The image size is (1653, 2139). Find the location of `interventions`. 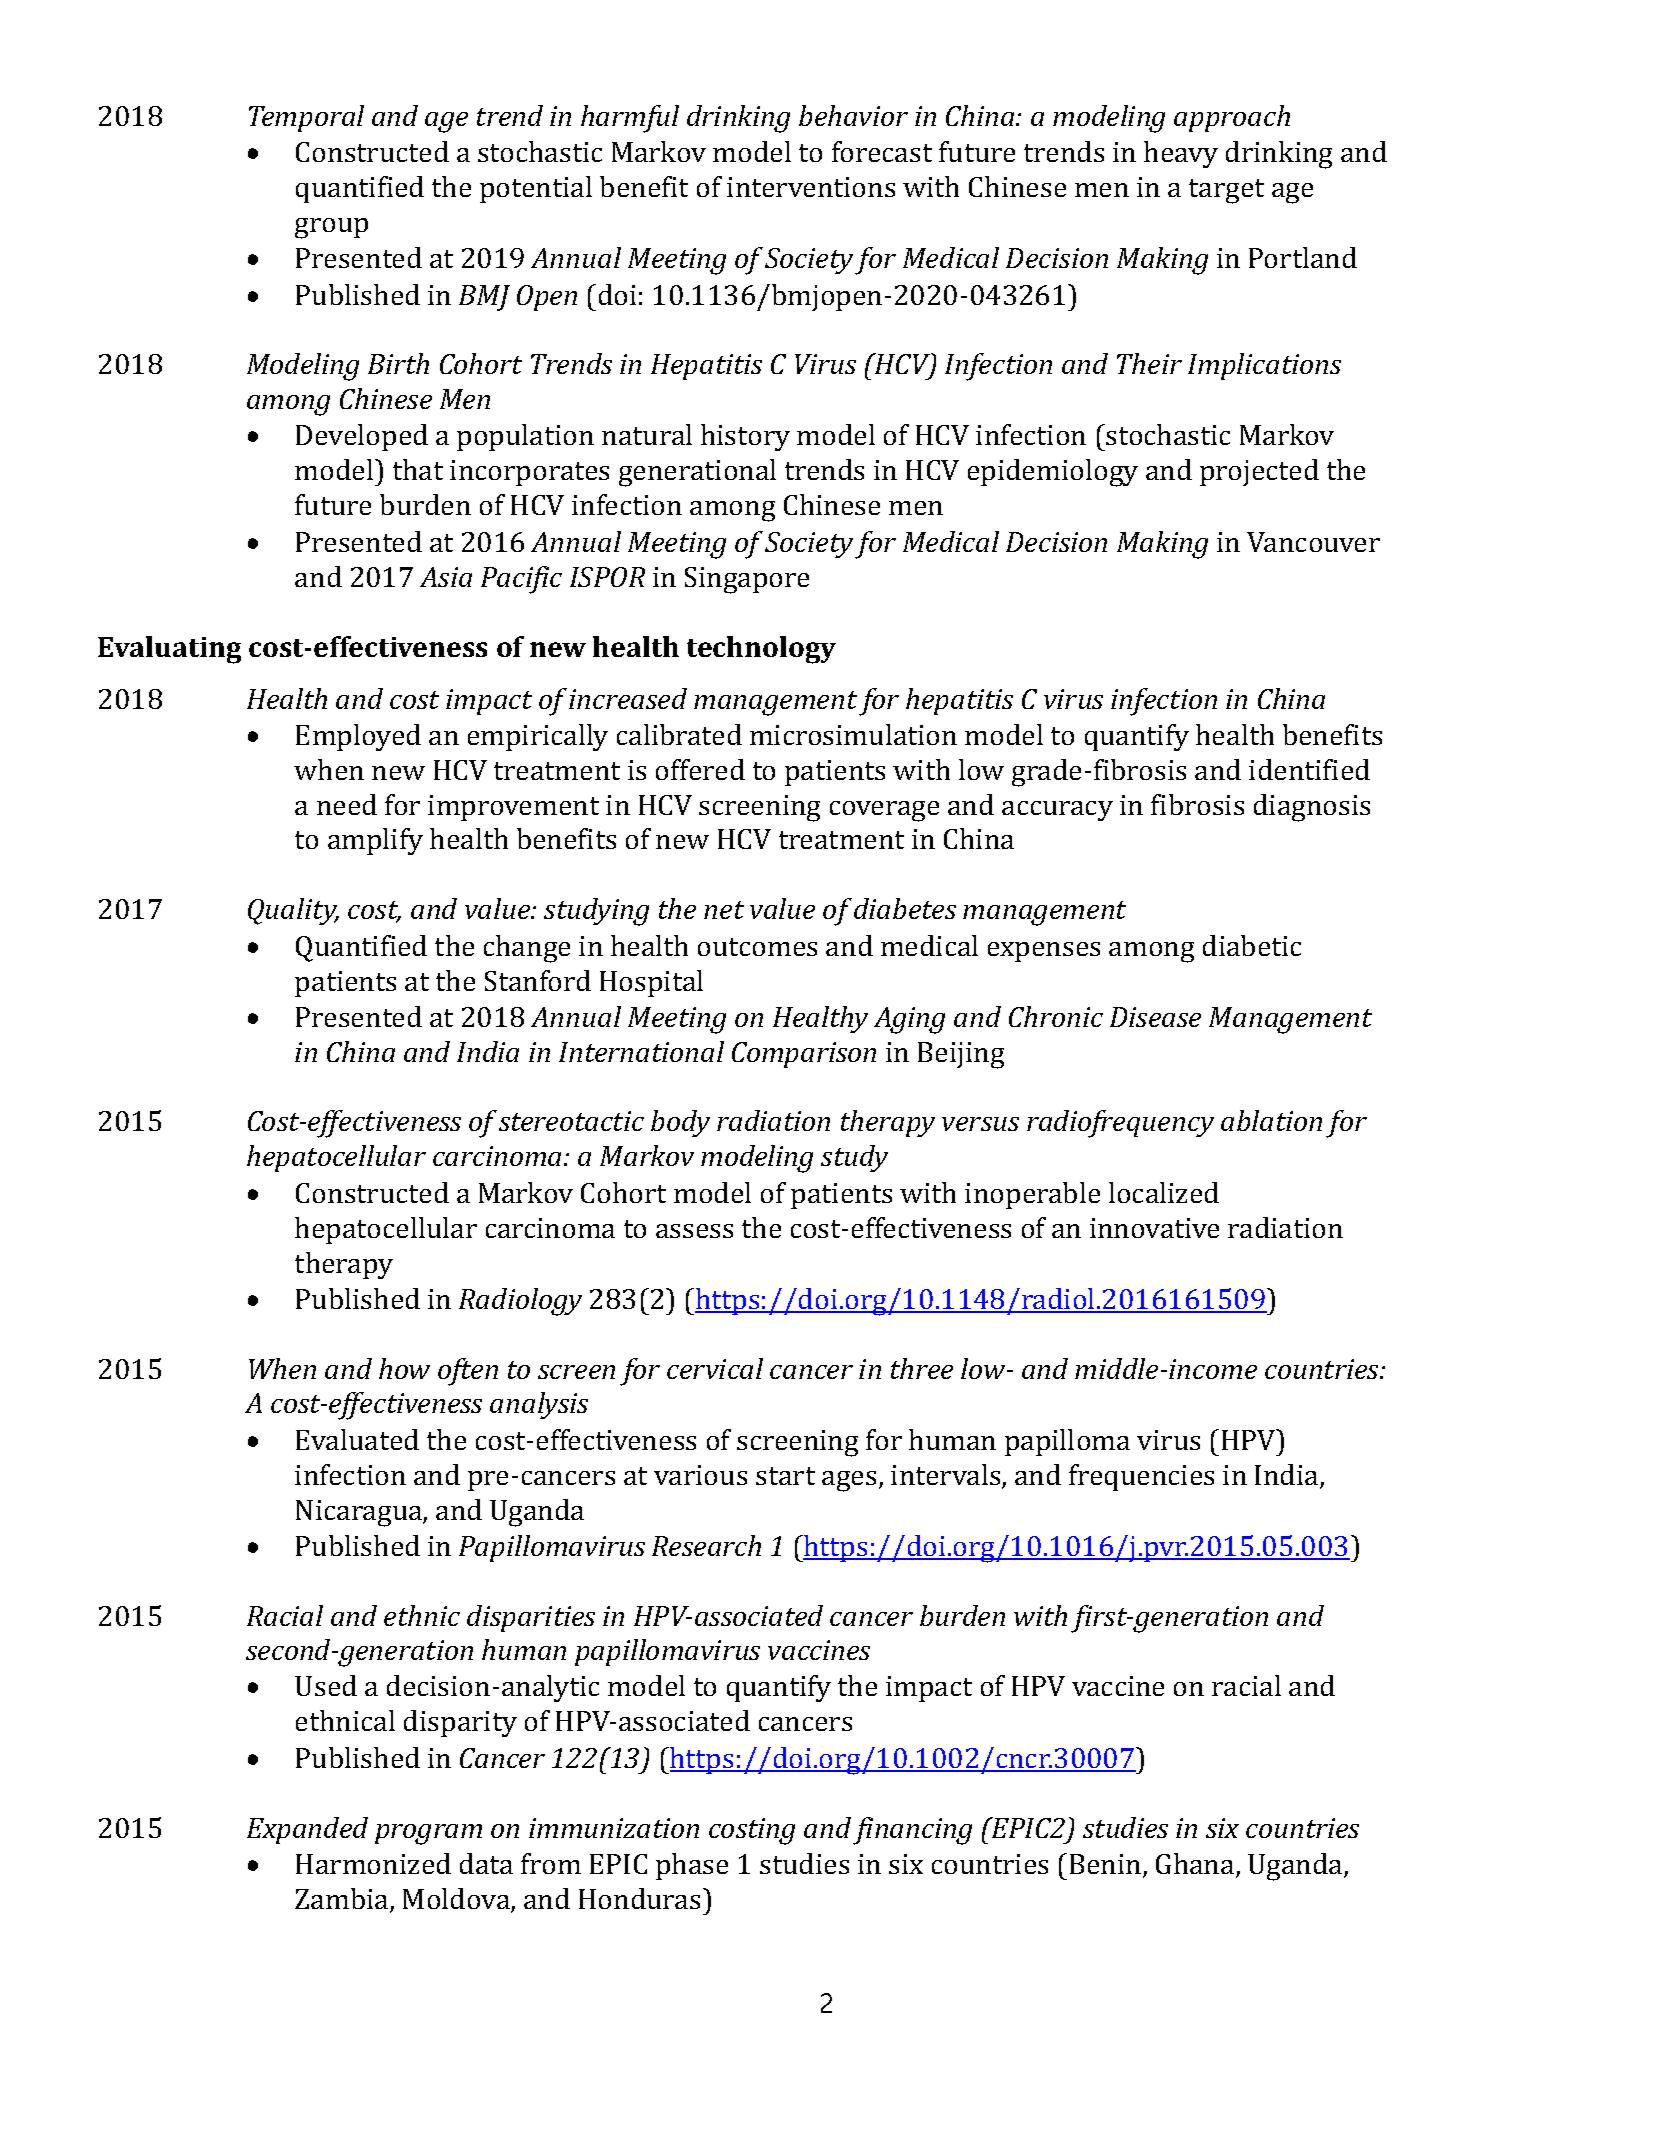

interventions is located at coordinates (811, 187).
